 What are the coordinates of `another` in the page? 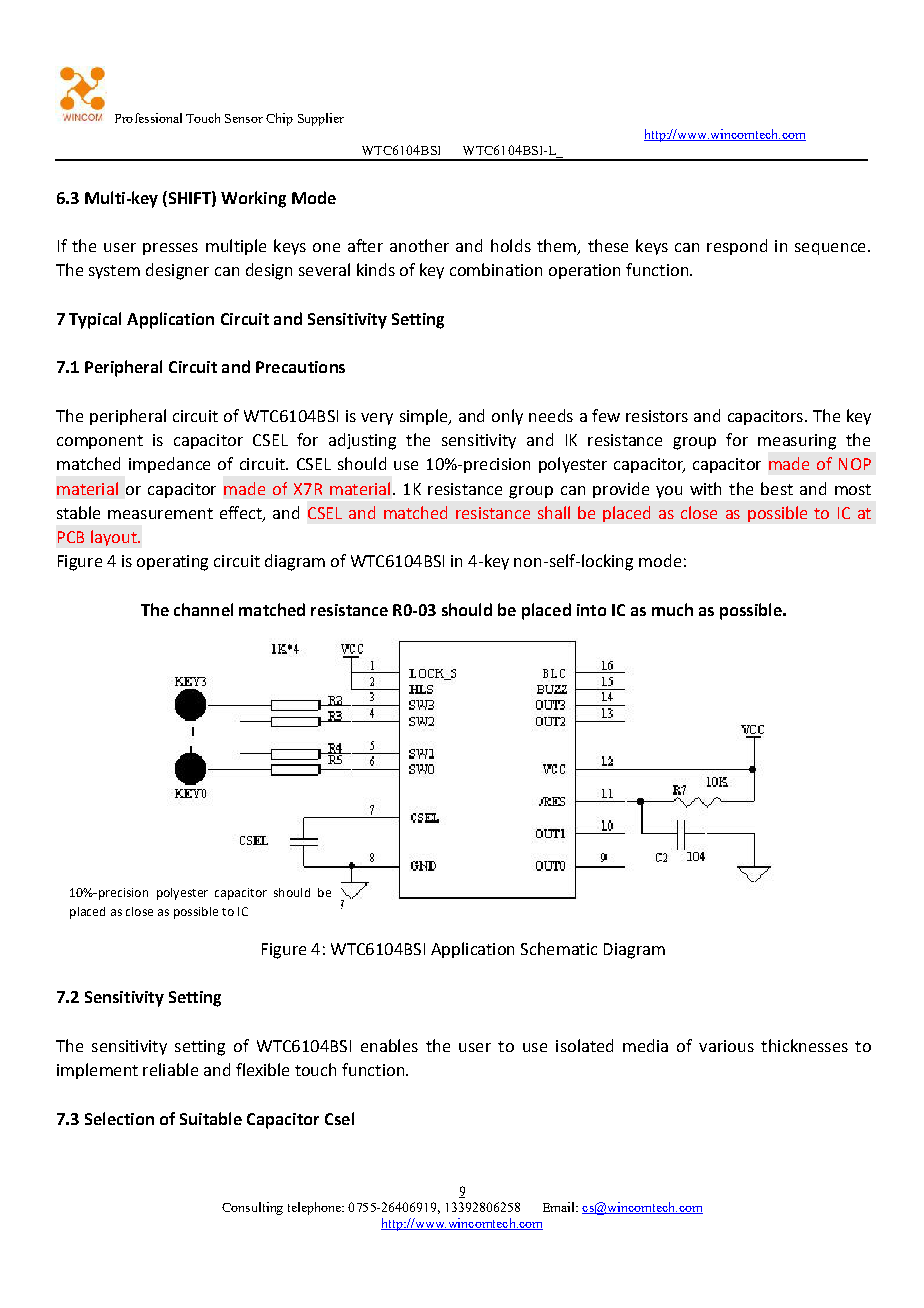 It's located at (419, 245).
